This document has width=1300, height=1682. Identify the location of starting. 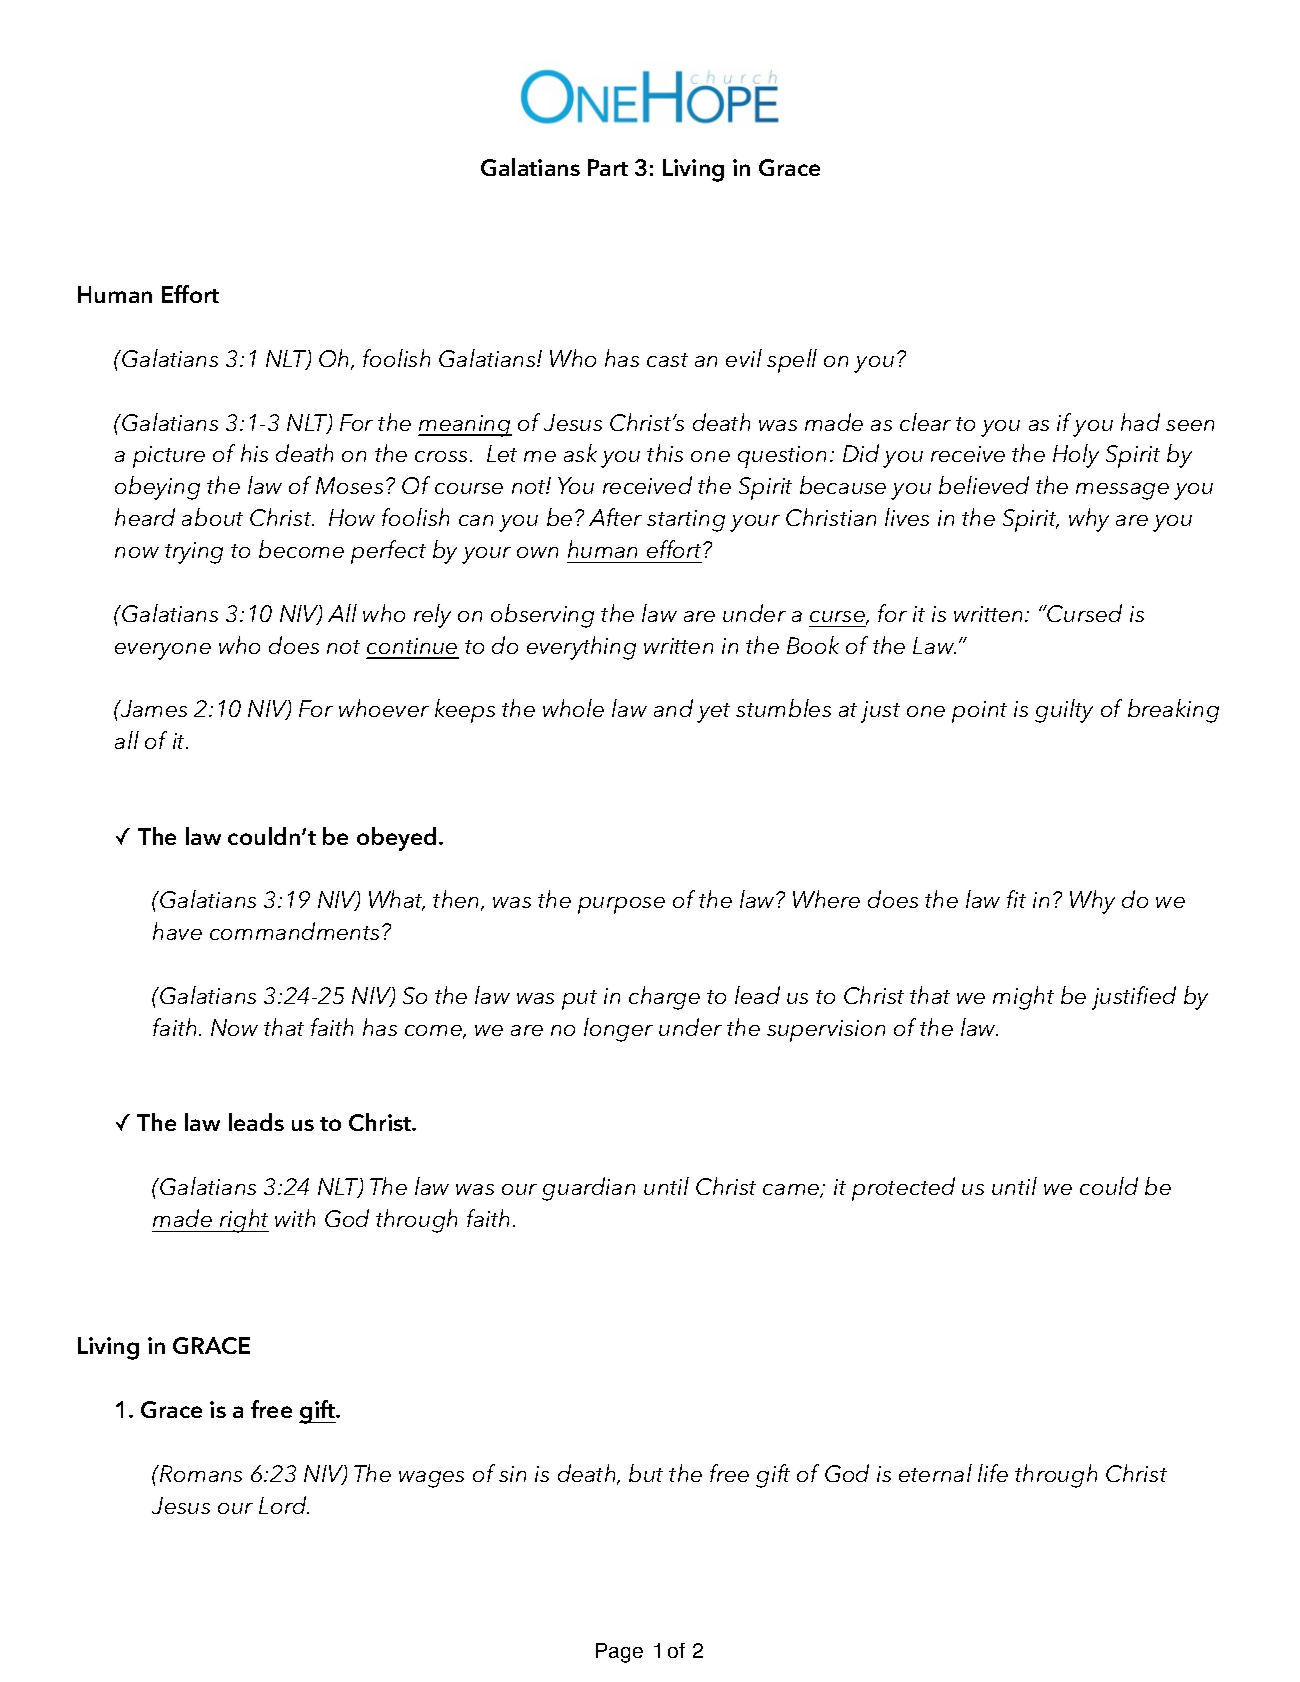
(686, 521).
